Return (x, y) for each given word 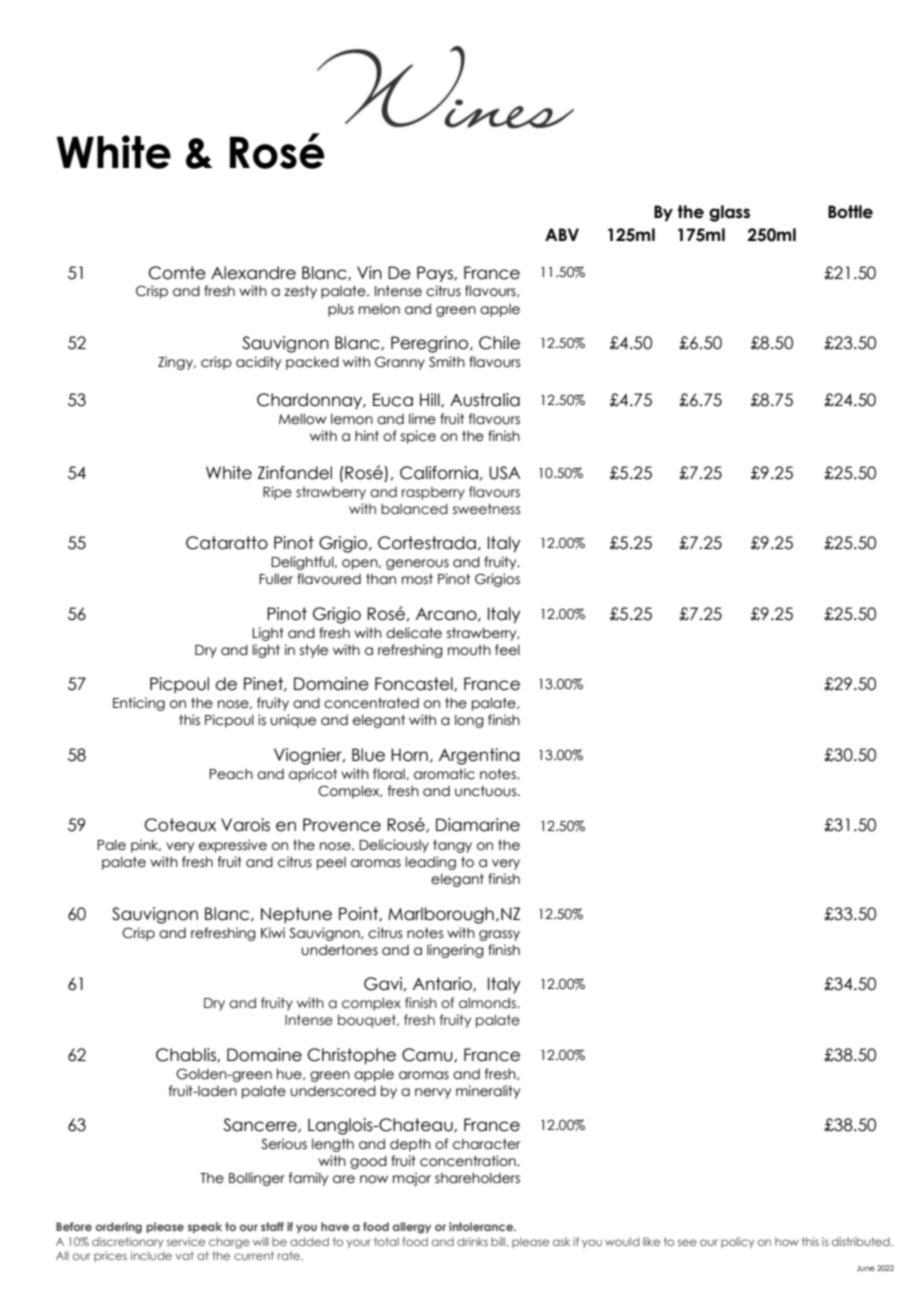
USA (504, 473)
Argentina (479, 756)
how (787, 1241)
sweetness (486, 509)
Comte (177, 273)
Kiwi (273, 932)
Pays (436, 274)
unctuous (487, 791)
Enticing (139, 704)
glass (729, 213)
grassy (499, 935)
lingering (455, 951)
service (186, 1241)
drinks (472, 1241)
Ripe (277, 493)
